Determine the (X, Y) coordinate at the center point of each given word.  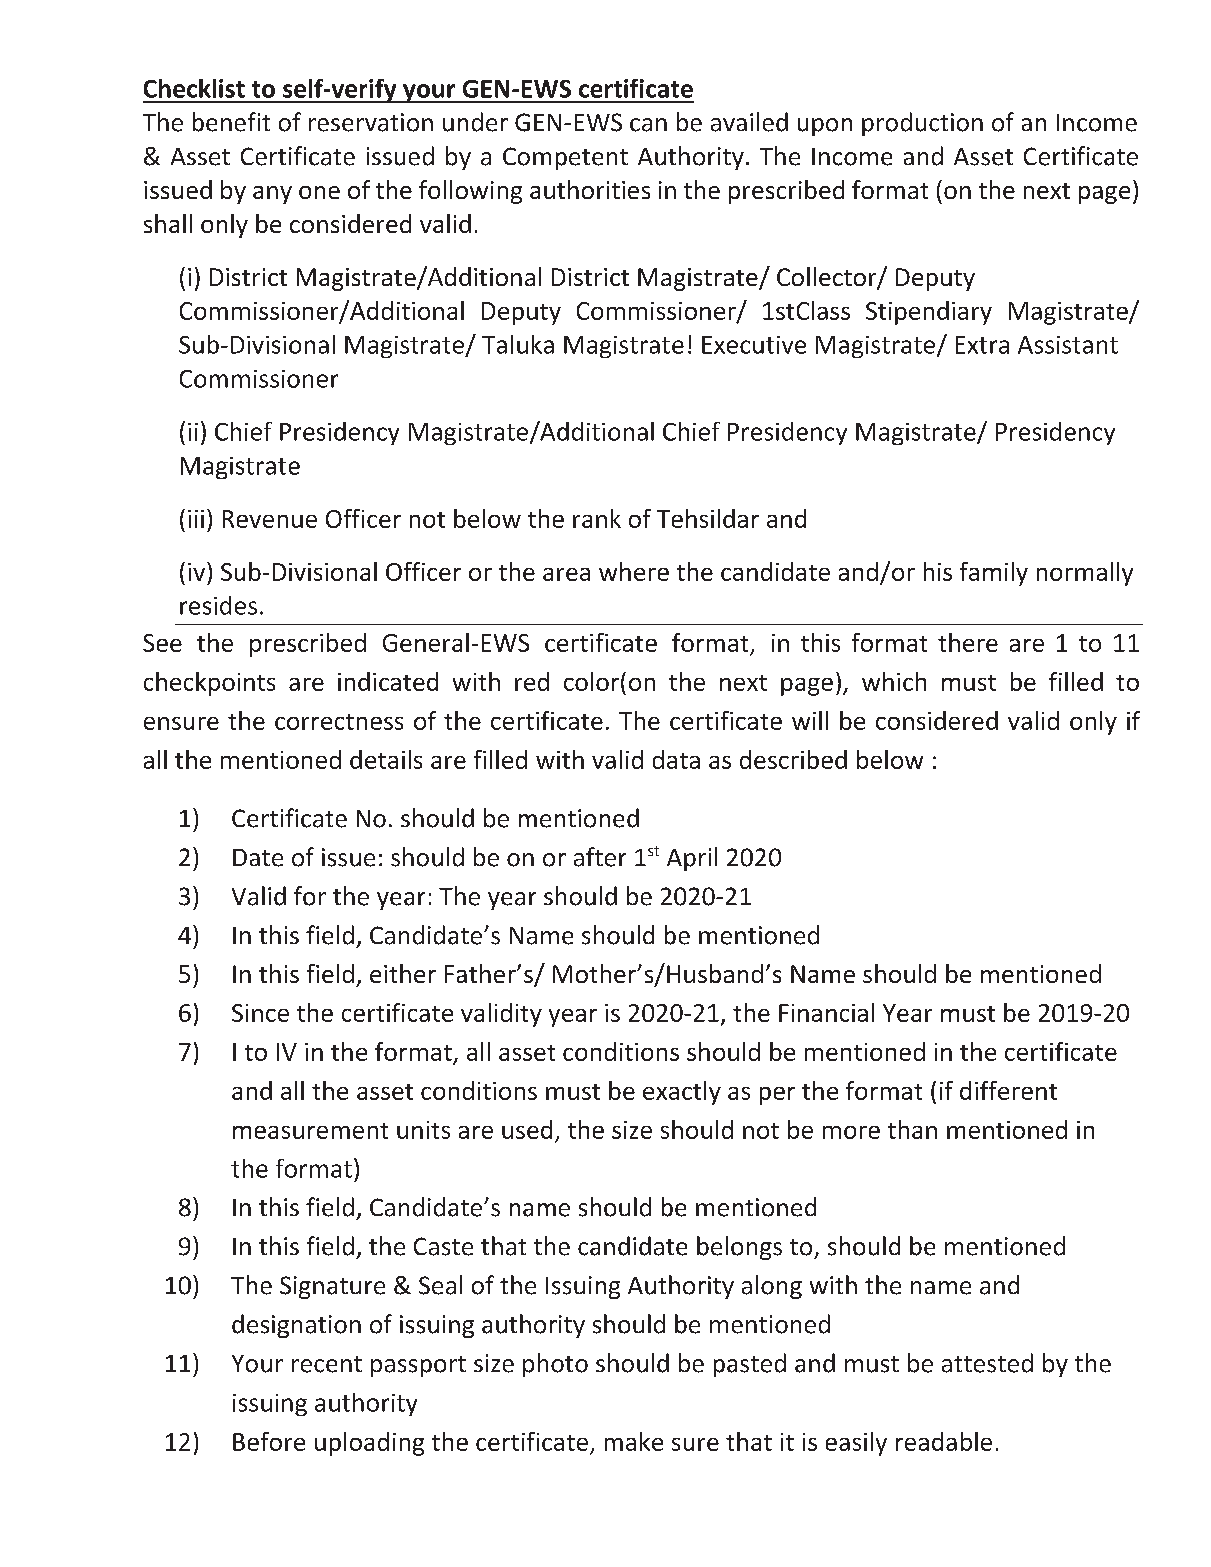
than (912, 1129)
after (600, 857)
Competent (565, 158)
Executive (754, 345)
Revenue (270, 519)
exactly (682, 1093)
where (634, 571)
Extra (982, 345)
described (793, 759)
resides (218, 605)
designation (296, 1326)
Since (260, 1013)
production (922, 124)
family (994, 574)
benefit (231, 122)
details (386, 759)
